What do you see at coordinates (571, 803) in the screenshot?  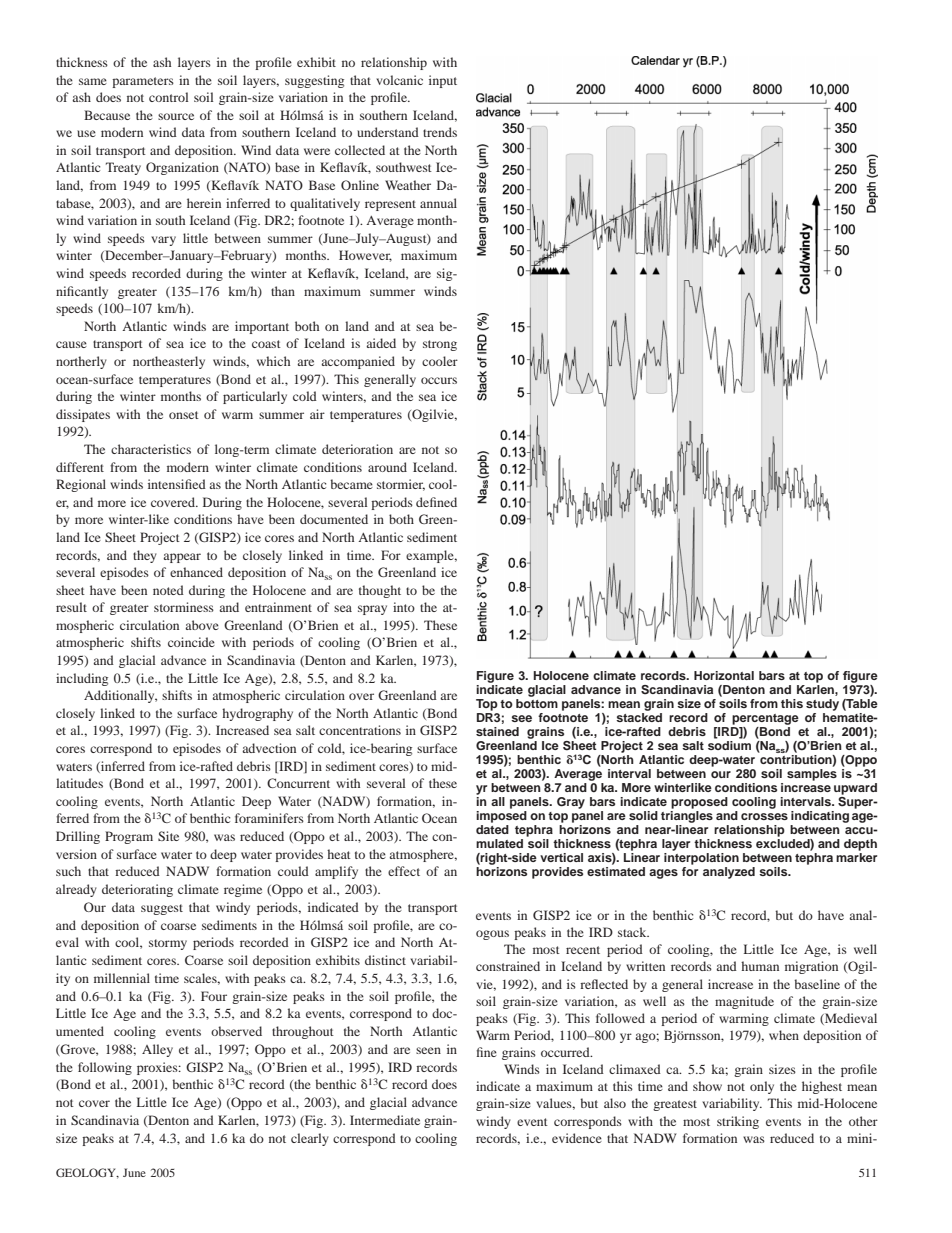 I see `Gray` at bounding box center [571, 803].
